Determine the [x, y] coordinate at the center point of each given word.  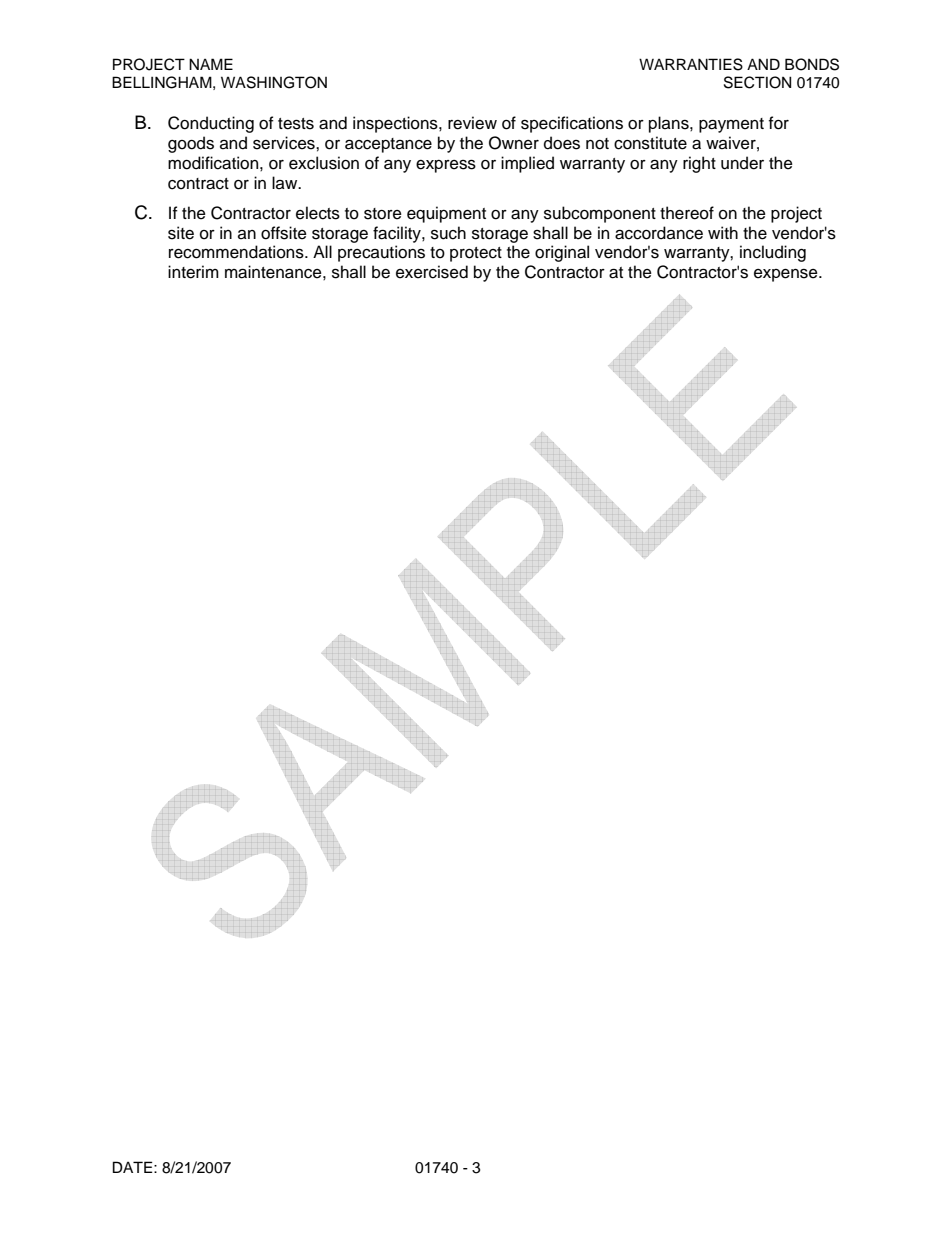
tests [296, 124]
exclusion [324, 163]
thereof [687, 213]
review [472, 123]
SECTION [757, 82]
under [742, 163]
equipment [446, 214]
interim [193, 272]
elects [318, 213]
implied [527, 164]
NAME [211, 64]
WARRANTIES [691, 64]
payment [731, 125]
